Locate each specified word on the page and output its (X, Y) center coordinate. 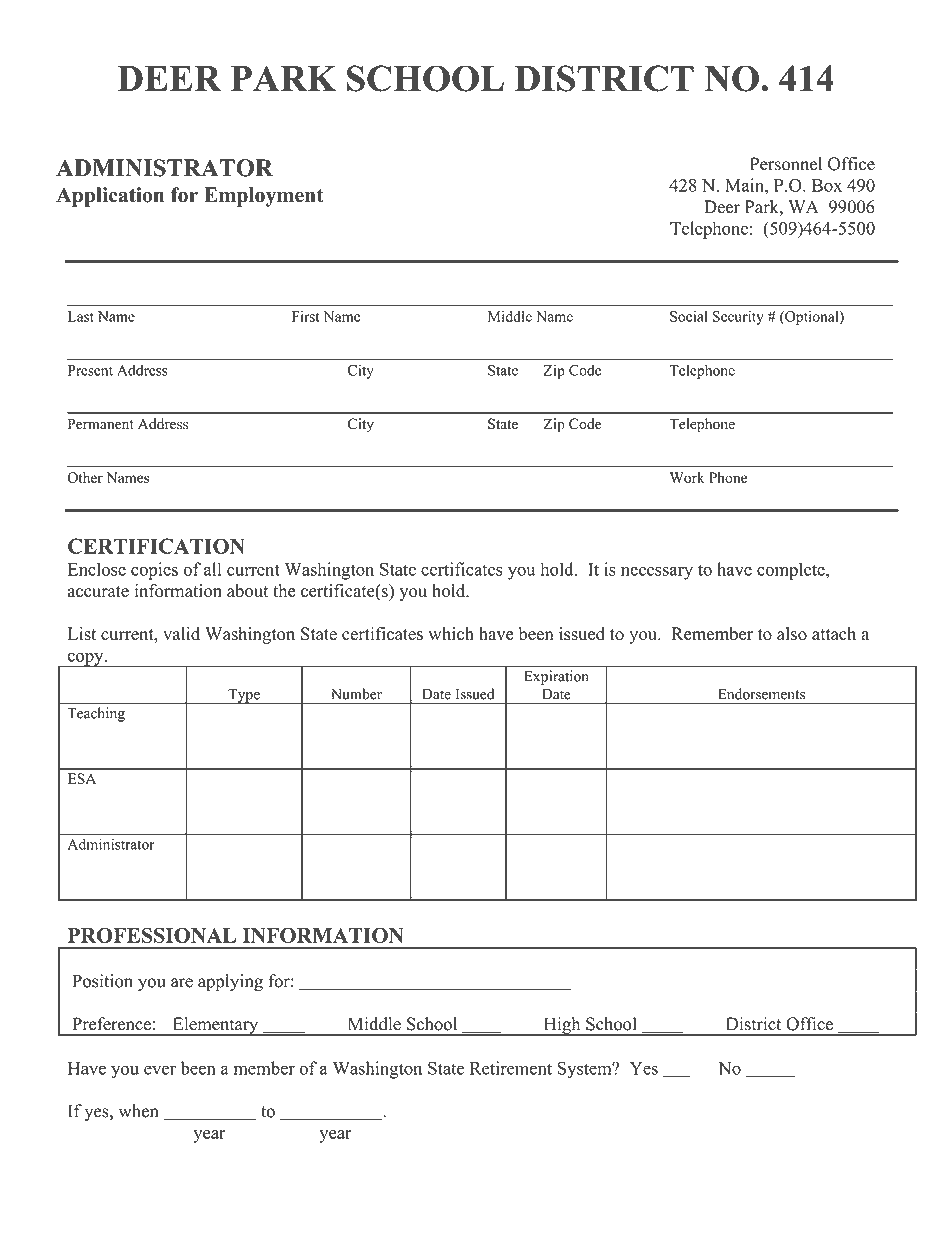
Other (85, 477)
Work (687, 477)
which (451, 634)
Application (110, 197)
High (562, 1026)
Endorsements (762, 694)
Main (745, 185)
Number (357, 694)
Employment (264, 197)
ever (160, 1070)
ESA (82, 778)
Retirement (511, 1068)
